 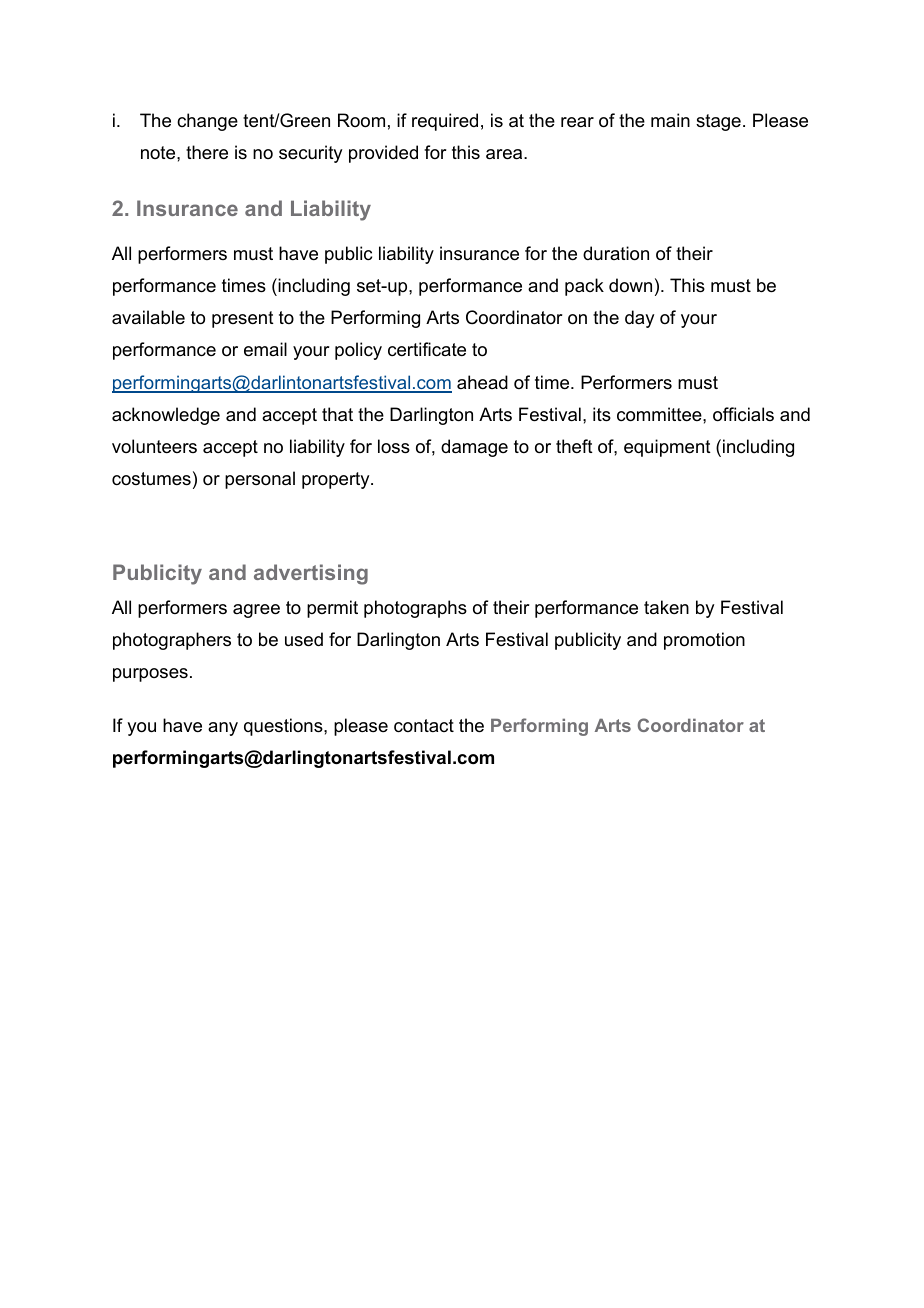 What do you see at coordinates (670, 120) in the image?
I see `main` at bounding box center [670, 120].
